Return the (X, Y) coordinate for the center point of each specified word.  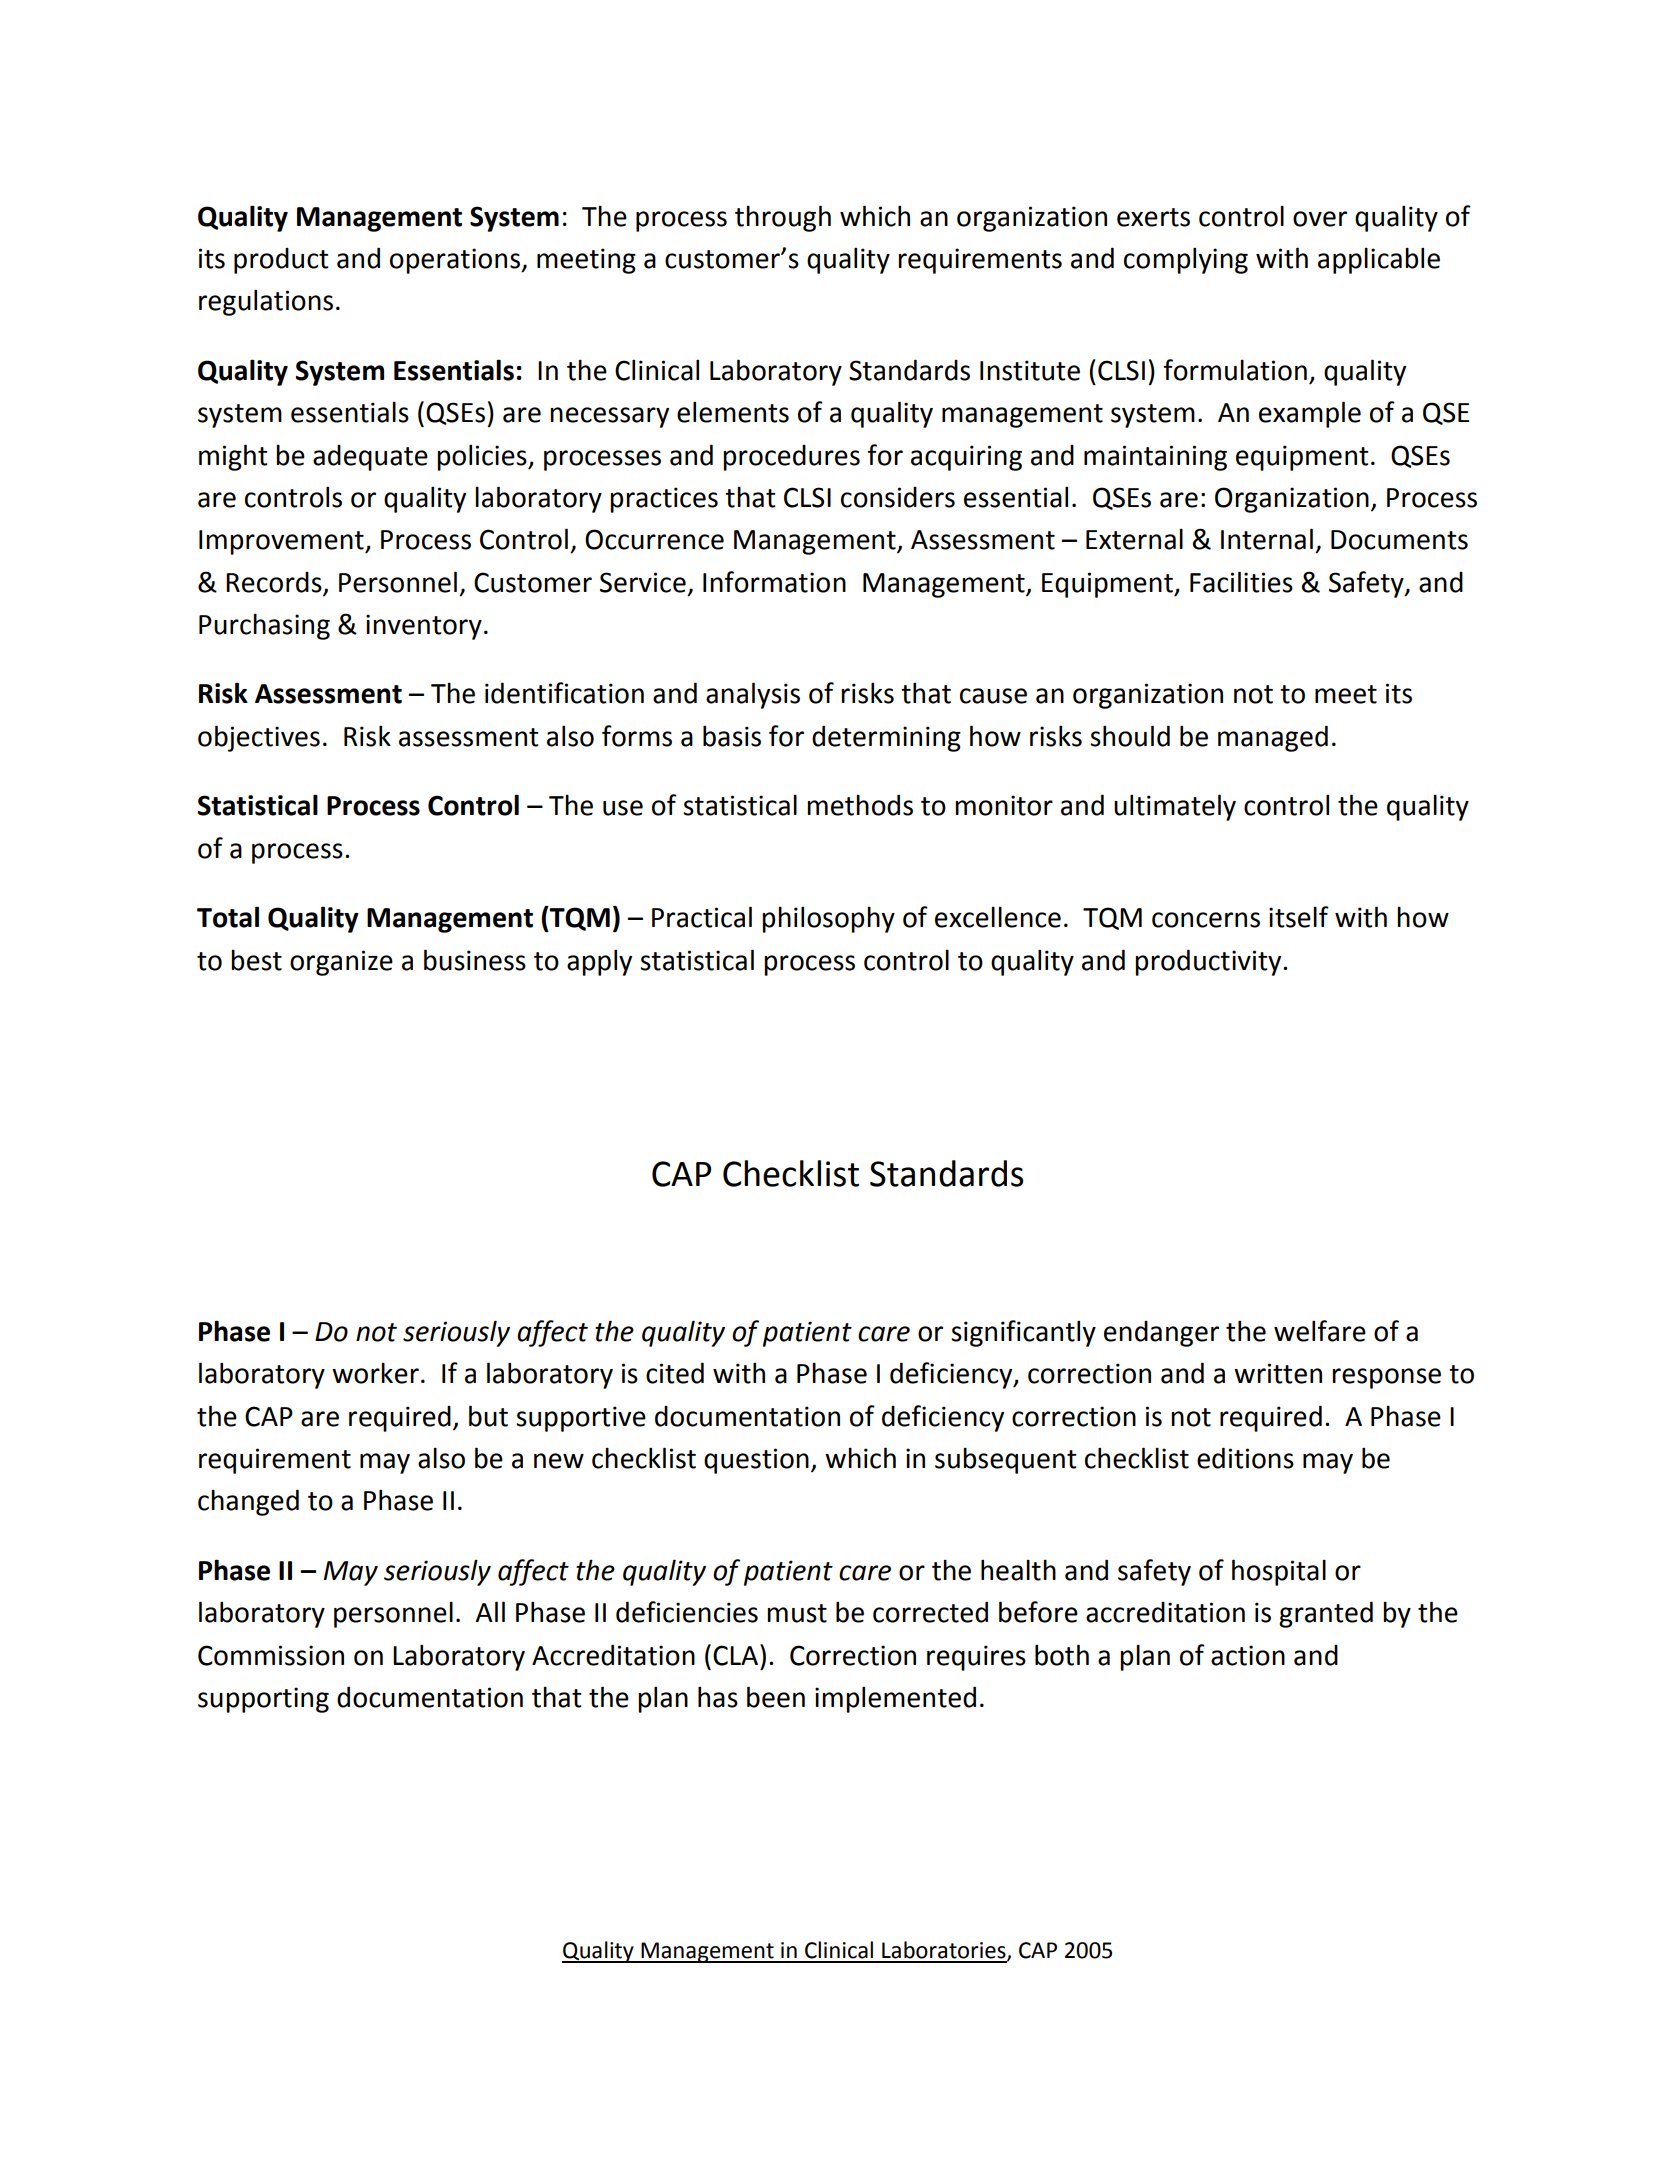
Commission (271, 1655)
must (797, 1613)
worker (375, 1373)
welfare (1320, 1331)
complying (1186, 260)
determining (886, 738)
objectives (259, 738)
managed (1273, 738)
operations (456, 261)
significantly (1023, 1333)
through (783, 218)
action (1248, 1655)
